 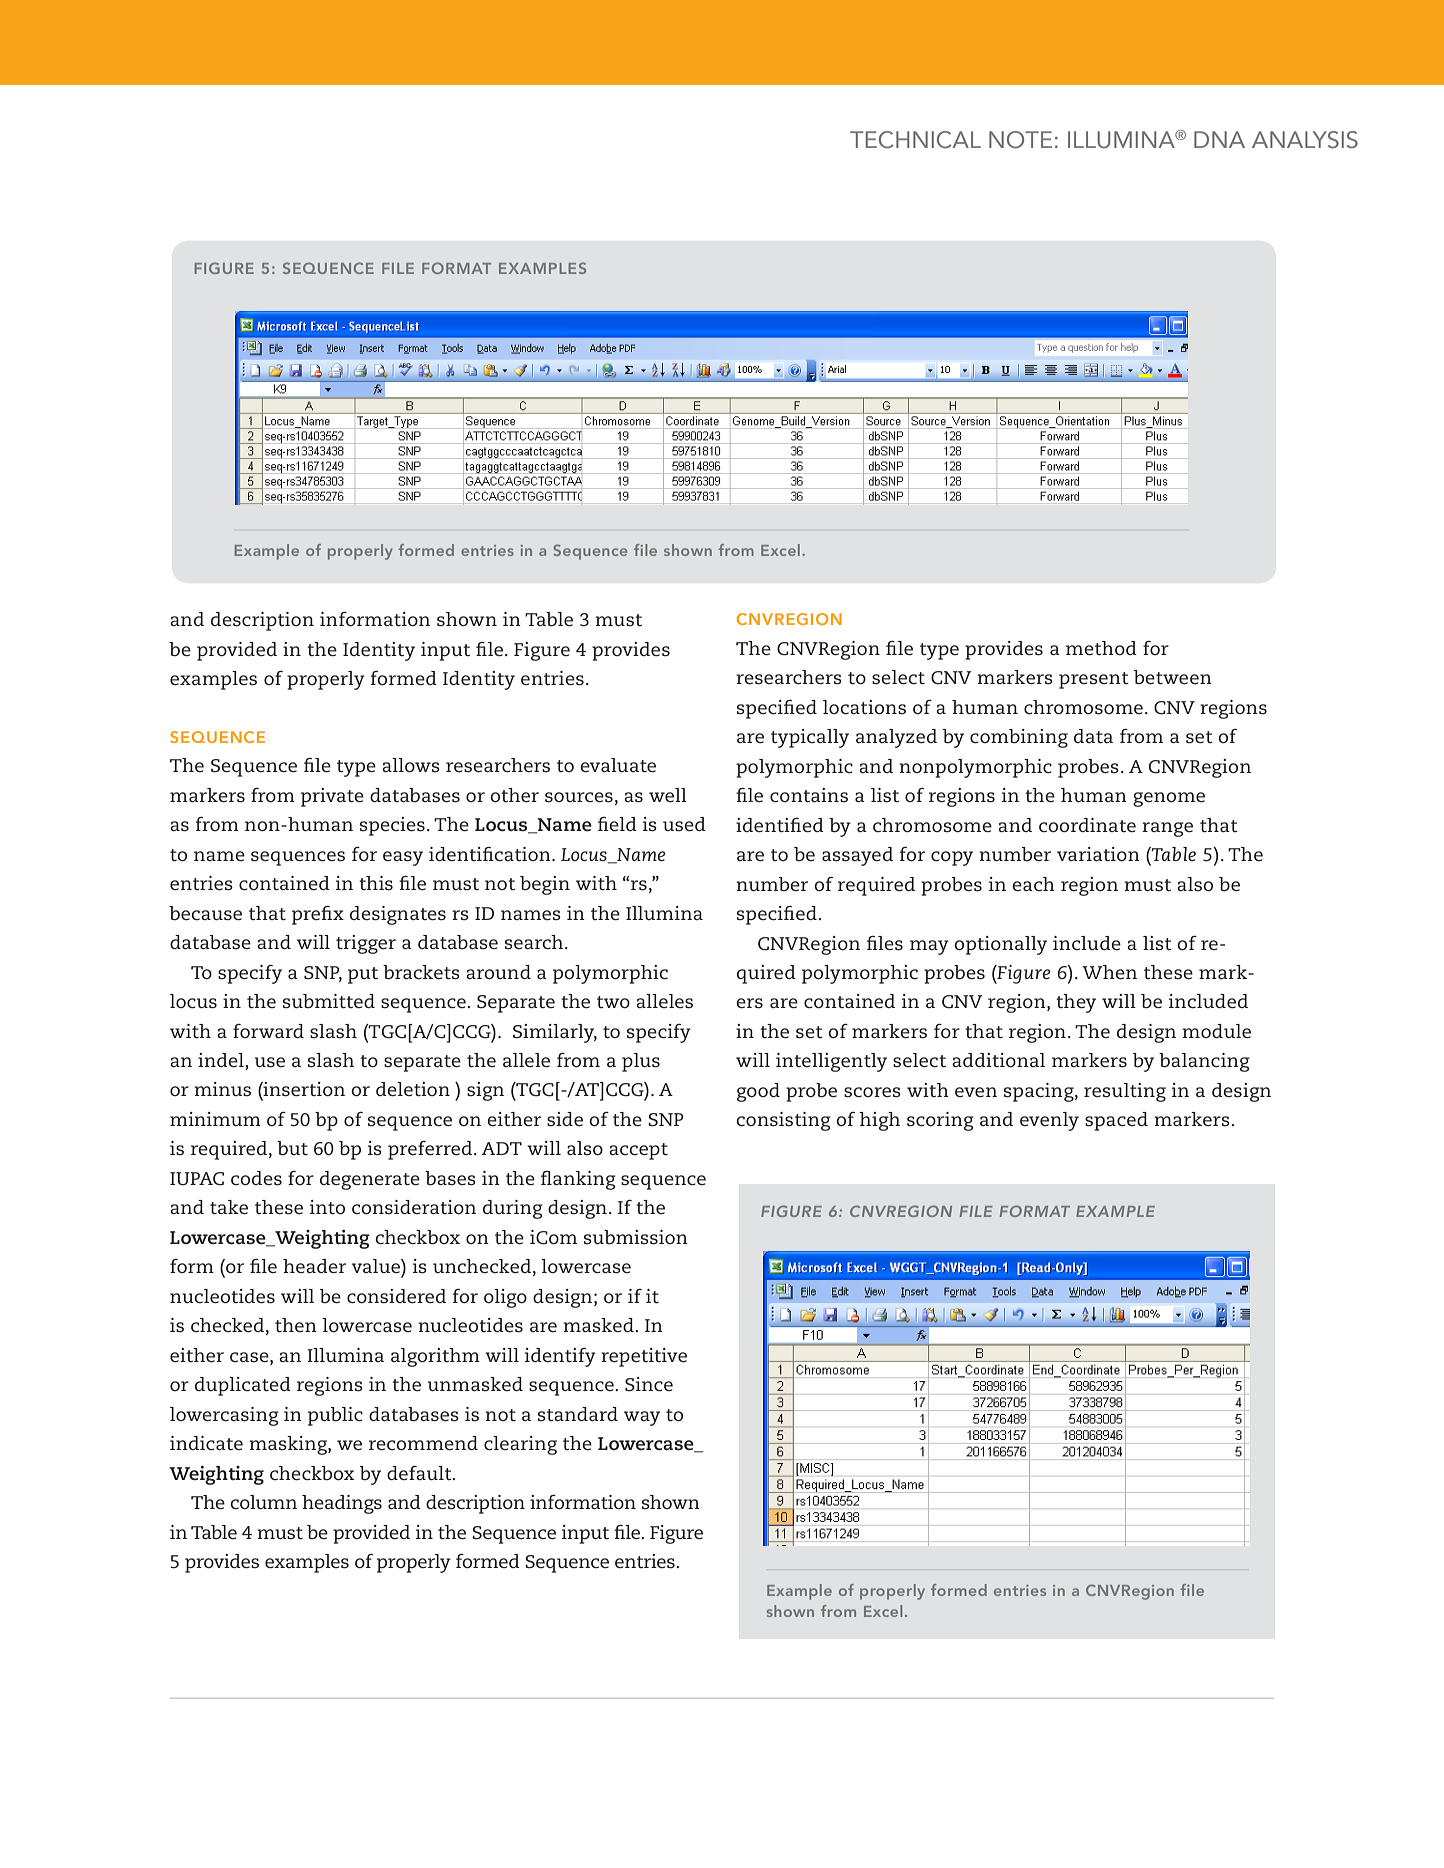 I want to click on headings, so click(x=342, y=1504).
